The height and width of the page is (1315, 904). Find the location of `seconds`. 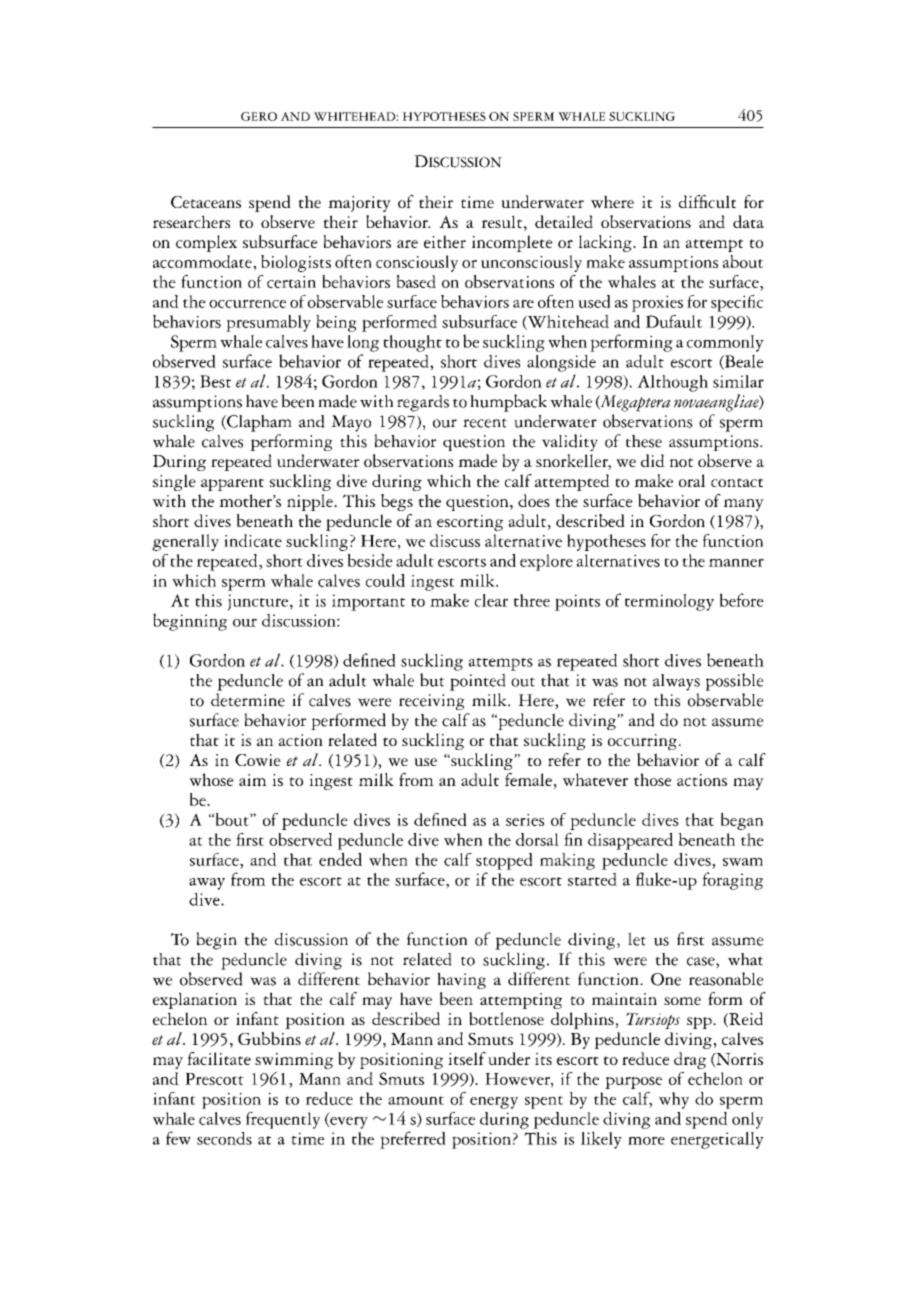

seconds is located at coordinates (224, 1138).
